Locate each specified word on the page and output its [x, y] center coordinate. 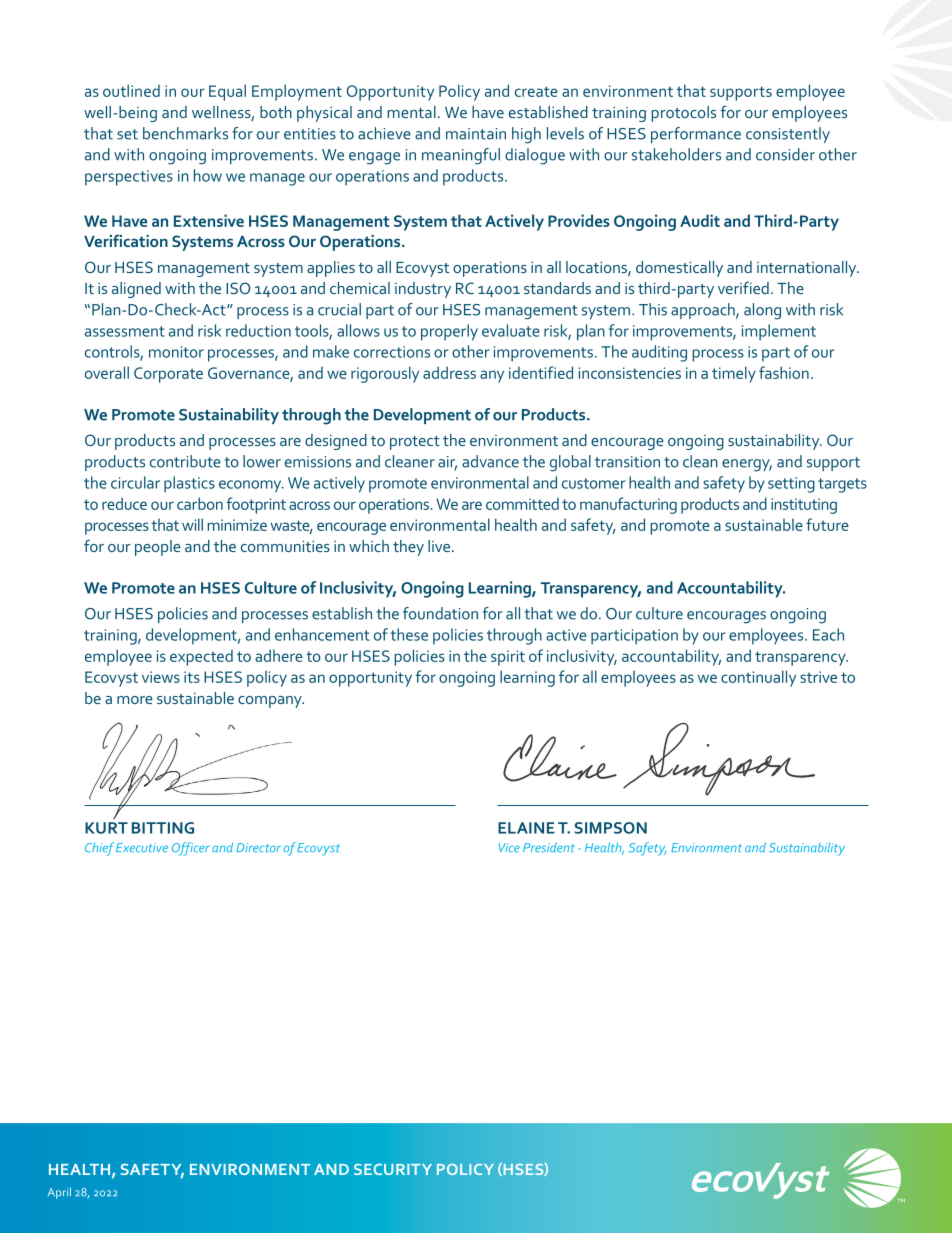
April [59, 1193]
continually [758, 678]
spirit [508, 658]
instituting [804, 506]
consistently [788, 135]
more [135, 700]
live [439, 546]
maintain [476, 134]
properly [449, 332]
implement [779, 332]
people [158, 548]
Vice [509, 847]
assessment [124, 331]
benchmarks [185, 133]
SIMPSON [610, 828]
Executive [142, 847]
